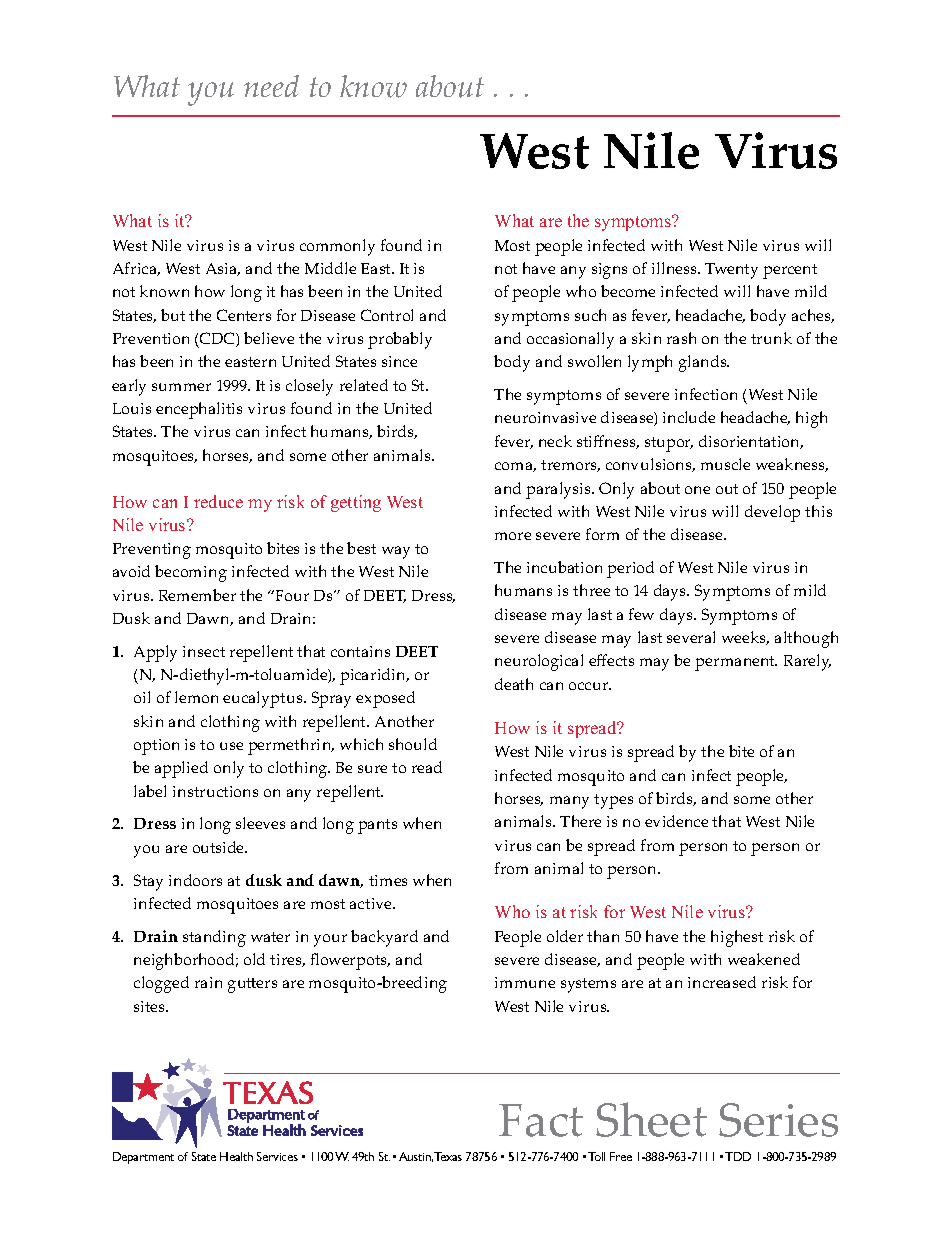  Describe the element at coordinates (448, 1156) in the document. I see `Texas` at that location.
